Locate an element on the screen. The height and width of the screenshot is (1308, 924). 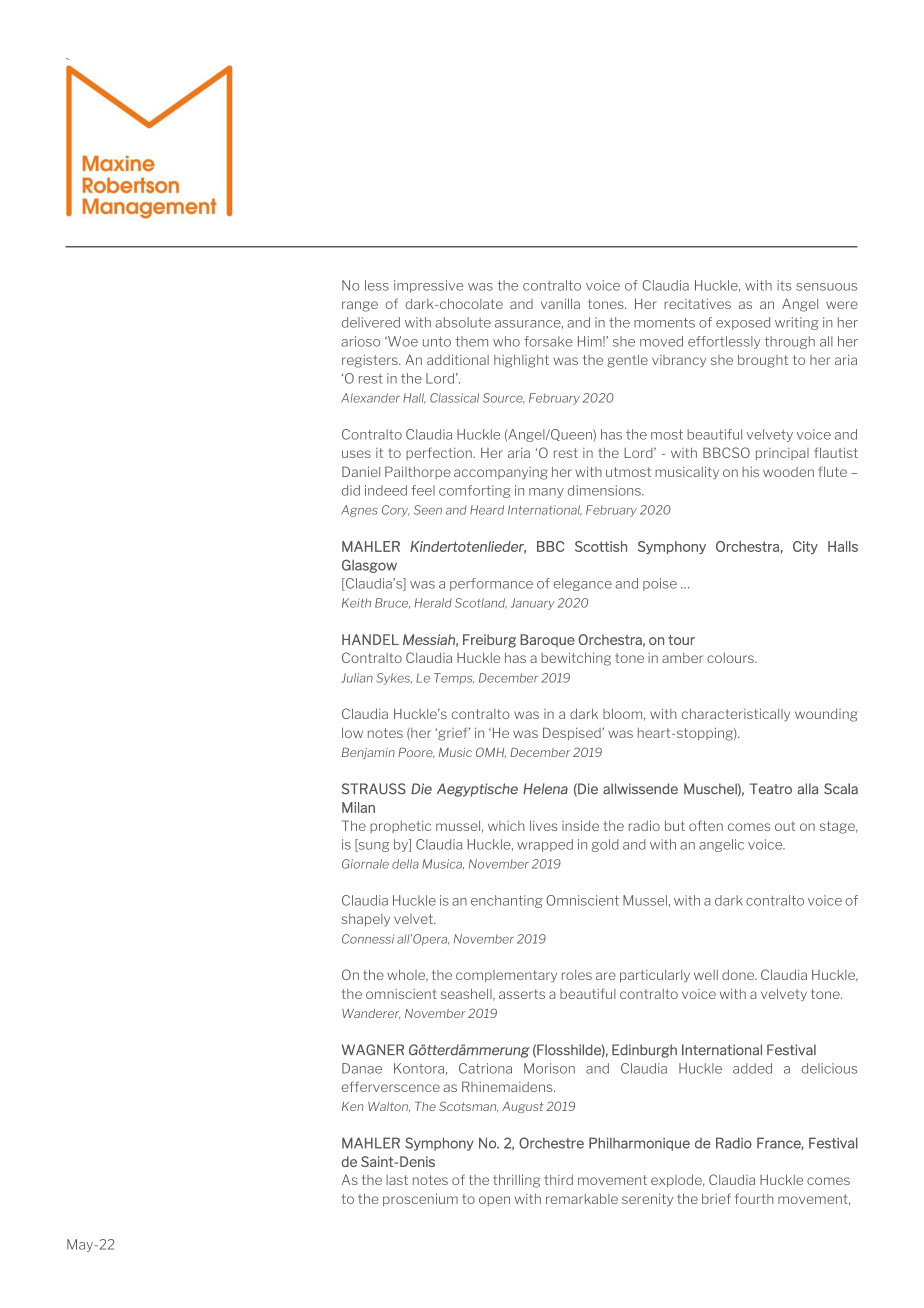
Despised is located at coordinates (573, 733).
